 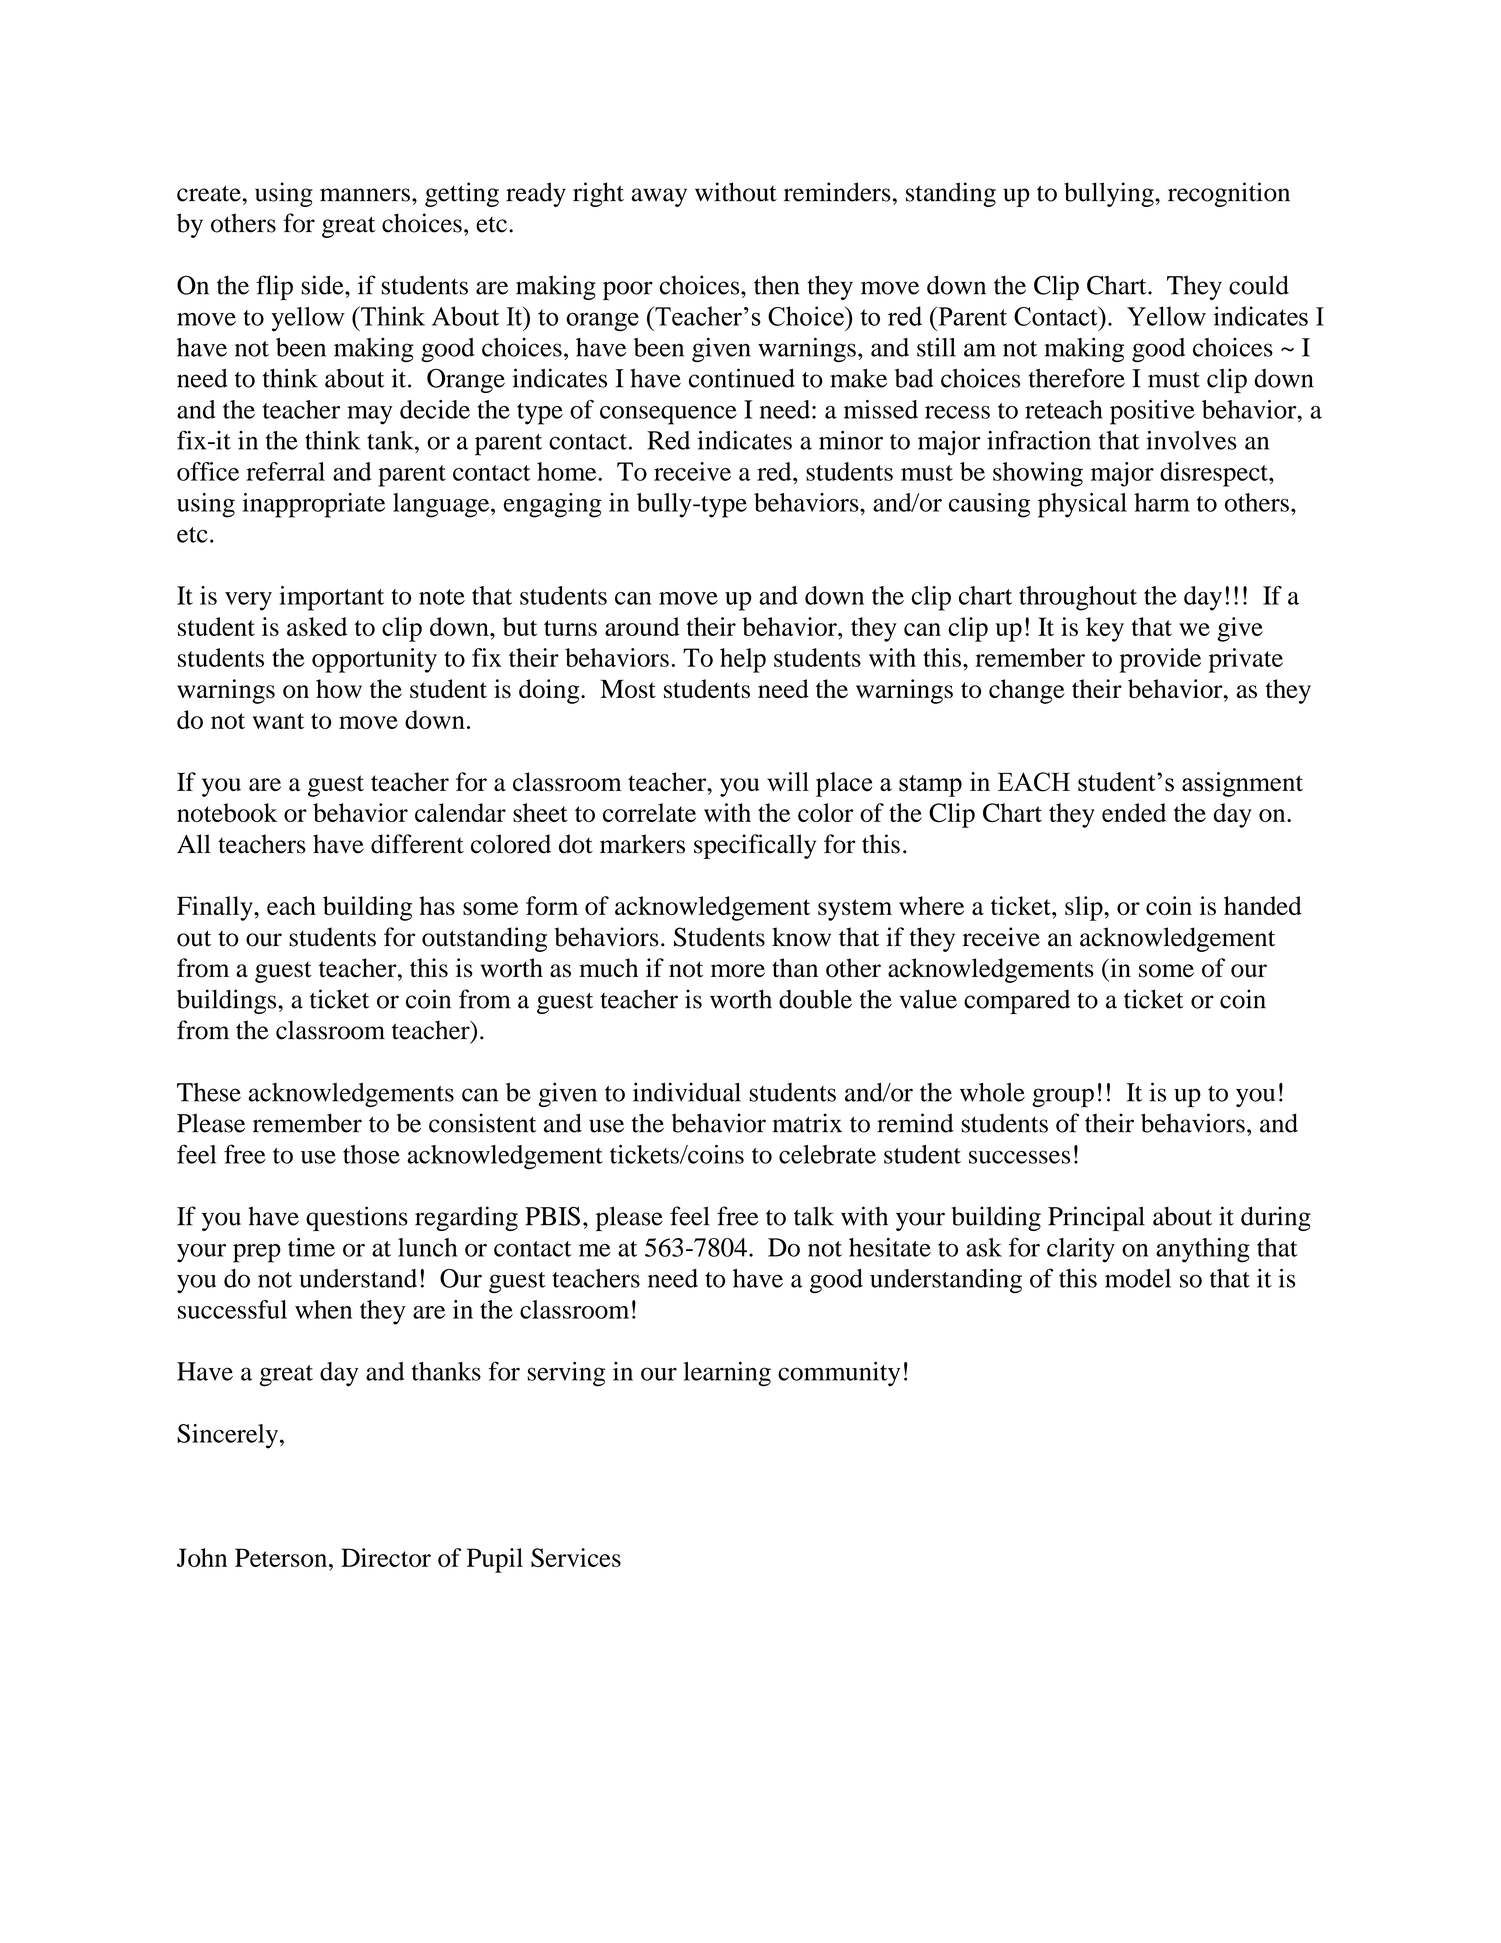 I want to click on model, so click(x=1138, y=1278).
